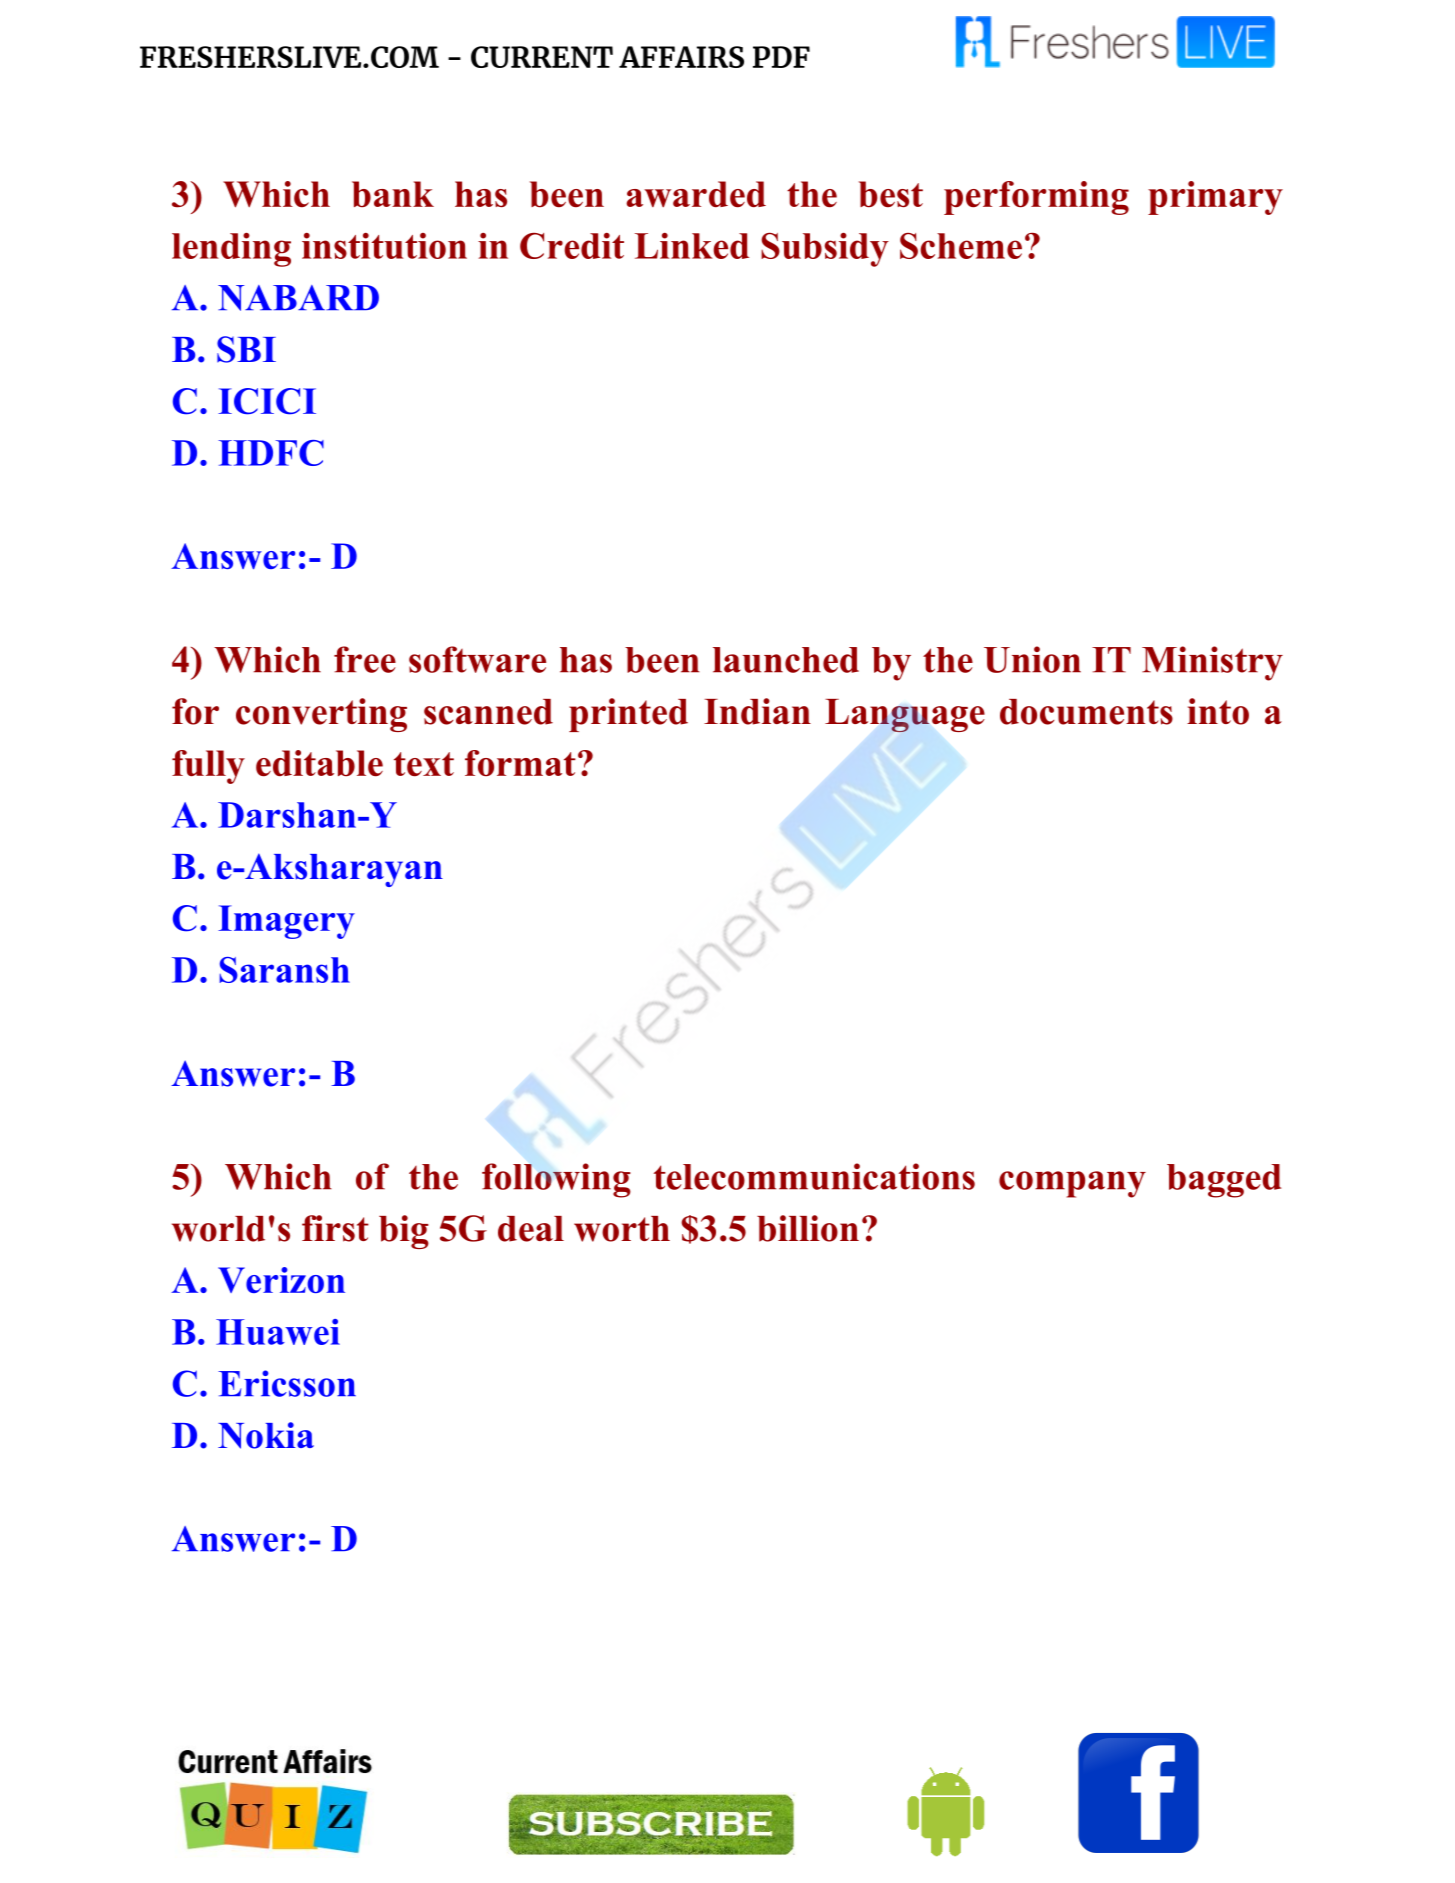 This screenshot has width=1455, height=1883. I want to click on Ericsson, so click(287, 1383).
